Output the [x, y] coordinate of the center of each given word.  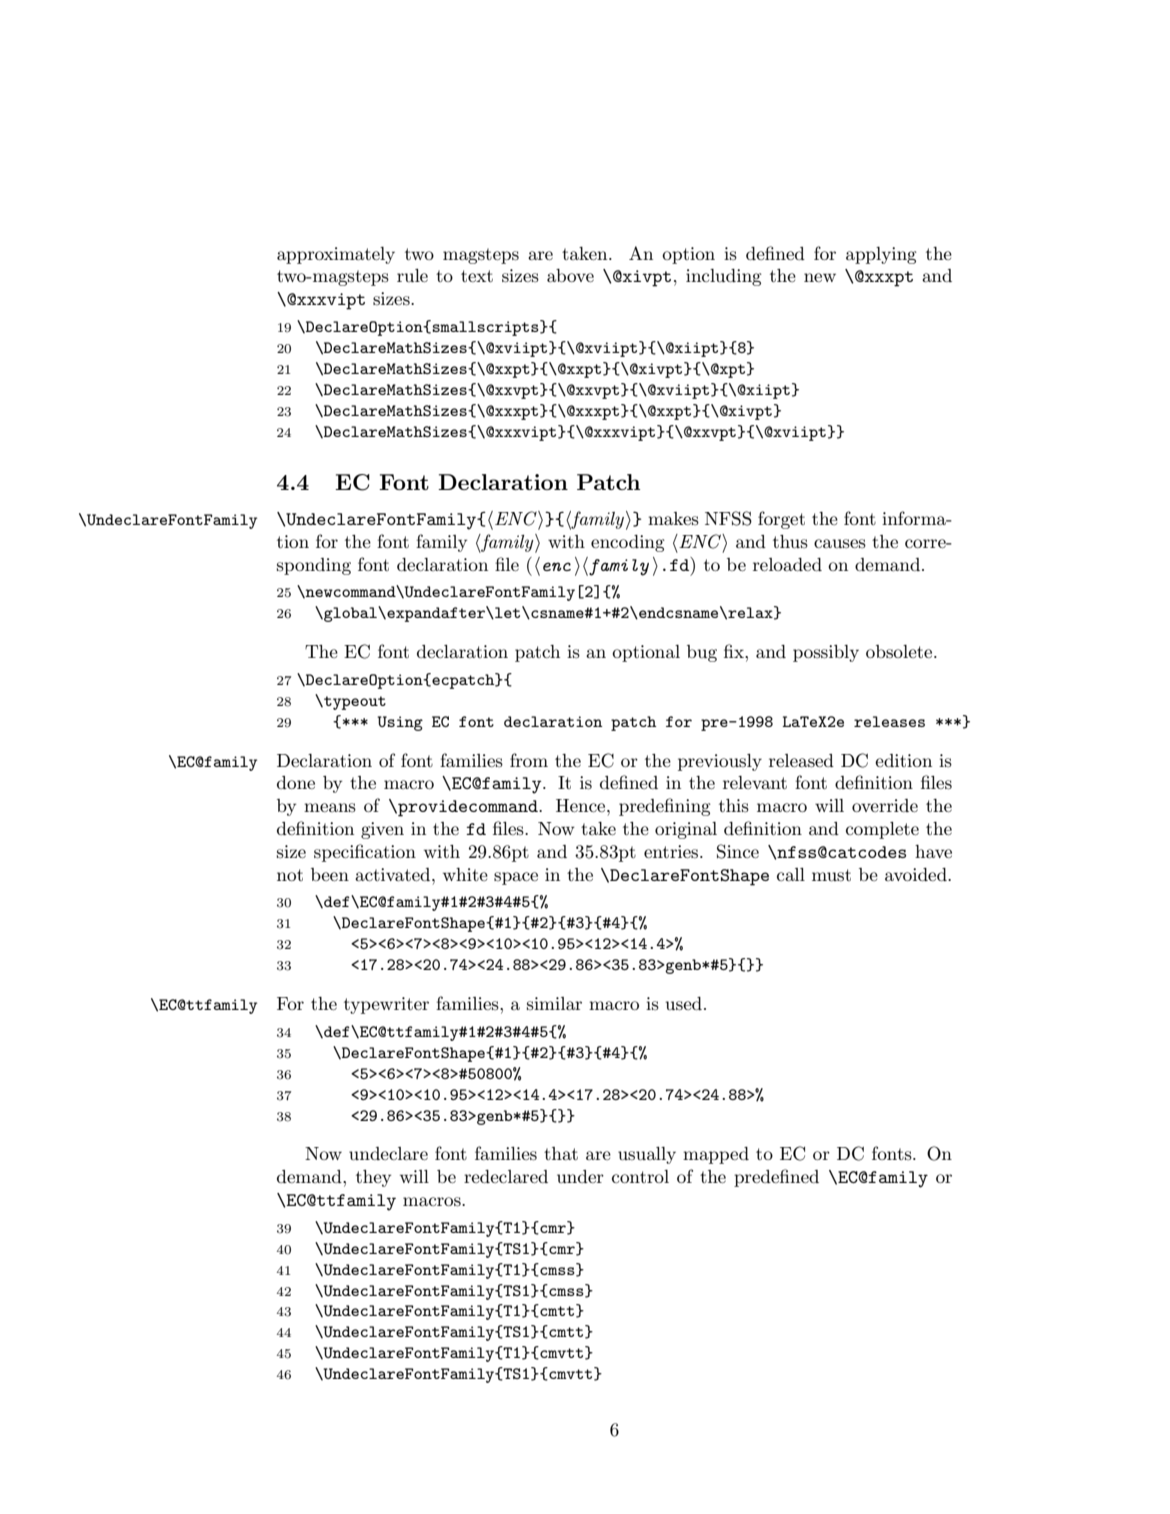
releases [889, 721]
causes [840, 543]
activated [394, 874]
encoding [628, 543]
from [529, 760]
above [570, 275]
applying [881, 255]
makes [673, 518]
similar [554, 1003]
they [373, 1178]
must [831, 875]
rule [412, 275]
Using [400, 723]
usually [647, 1155]
